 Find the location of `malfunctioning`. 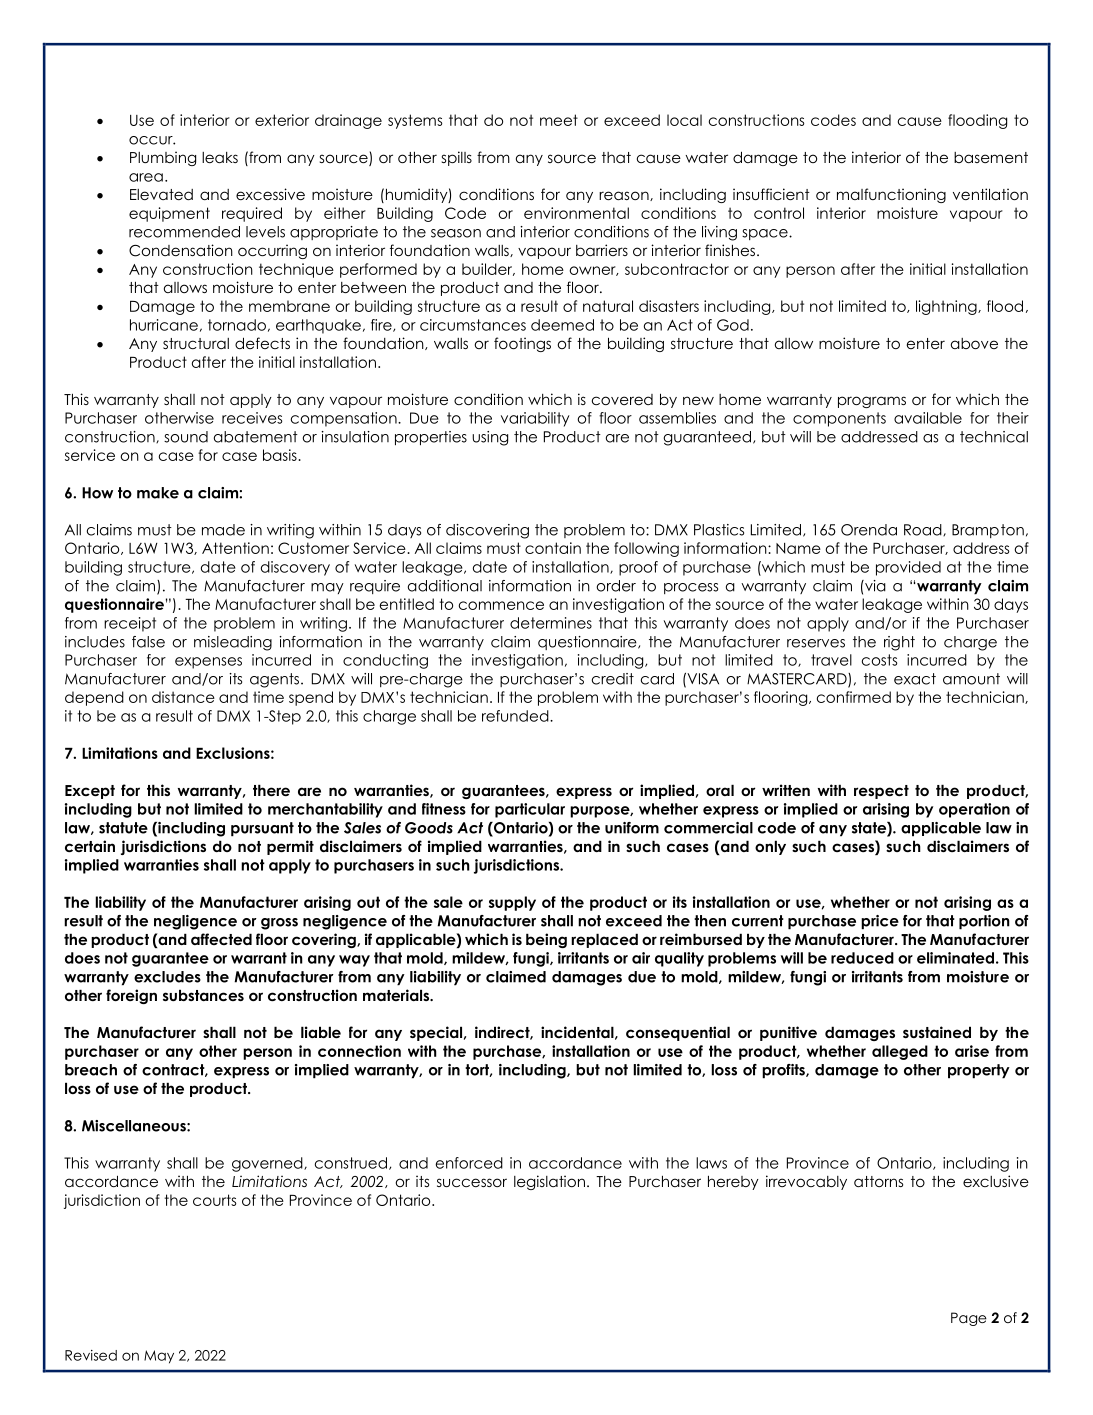

malfunctioning is located at coordinates (891, 195).
